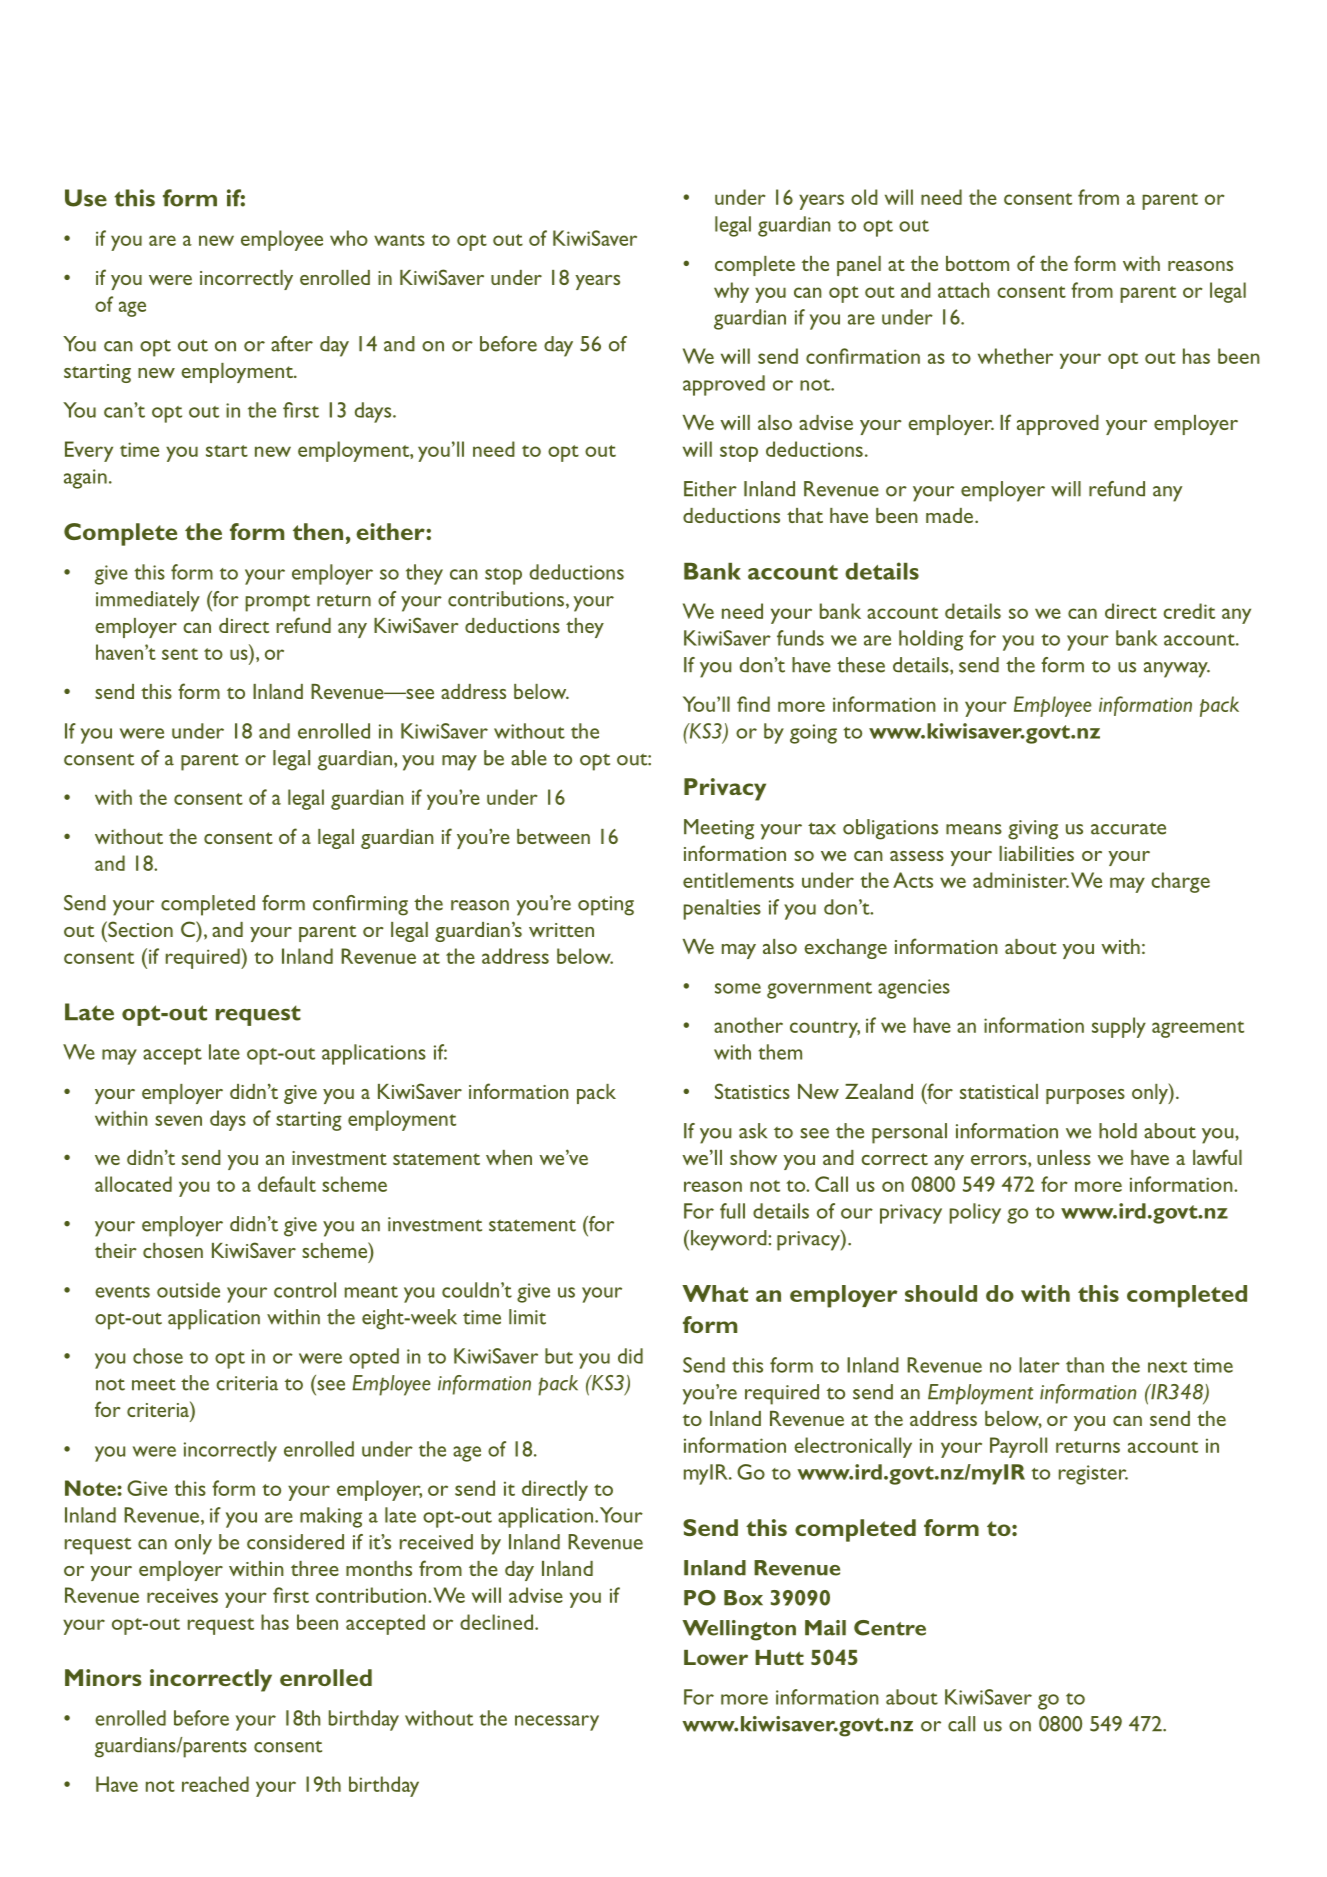 This screenshot has width=1327, height=1877. I want to click on keyword, so click(730, 1240).
